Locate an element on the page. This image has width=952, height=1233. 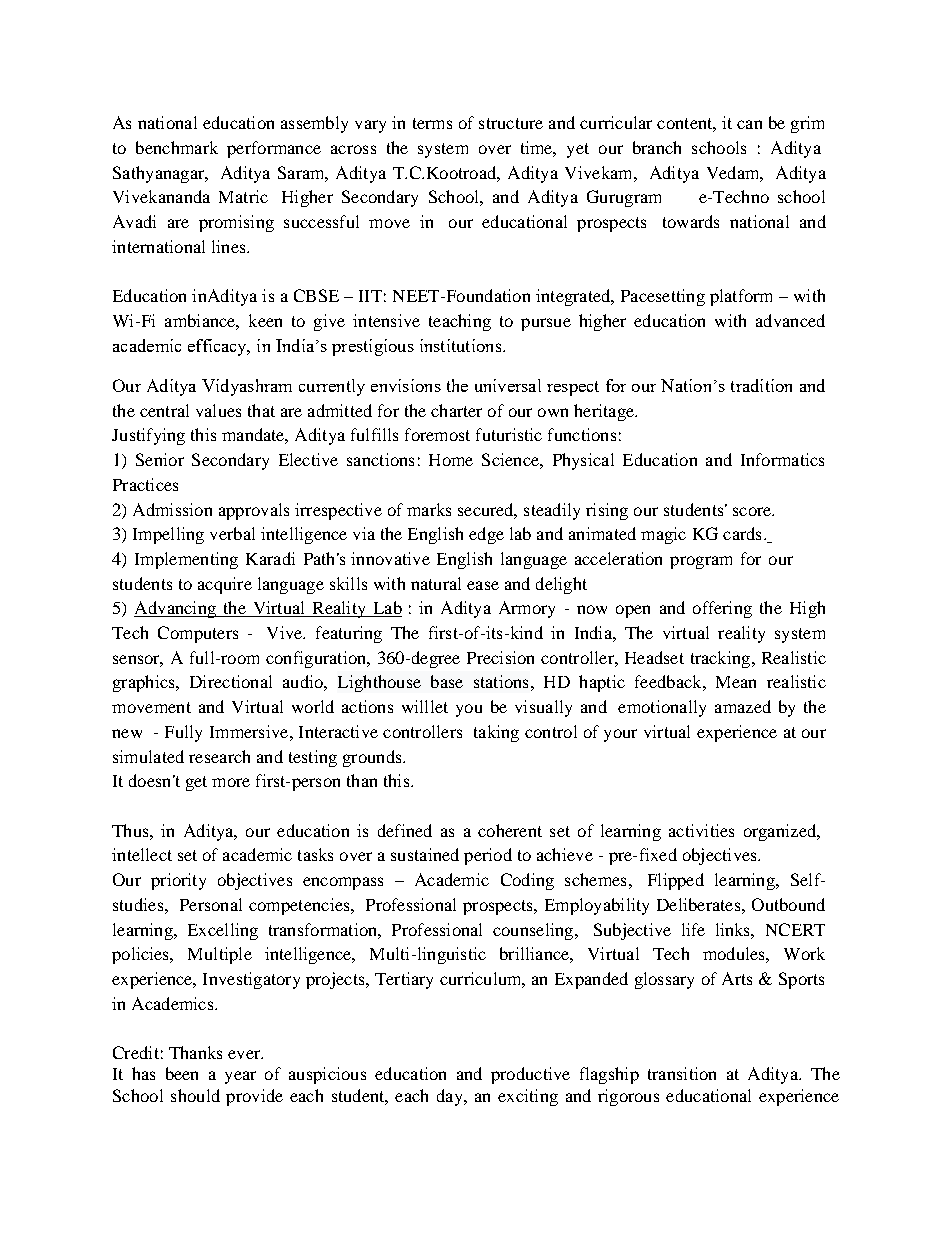
can is located at coordinates (749, 124).
